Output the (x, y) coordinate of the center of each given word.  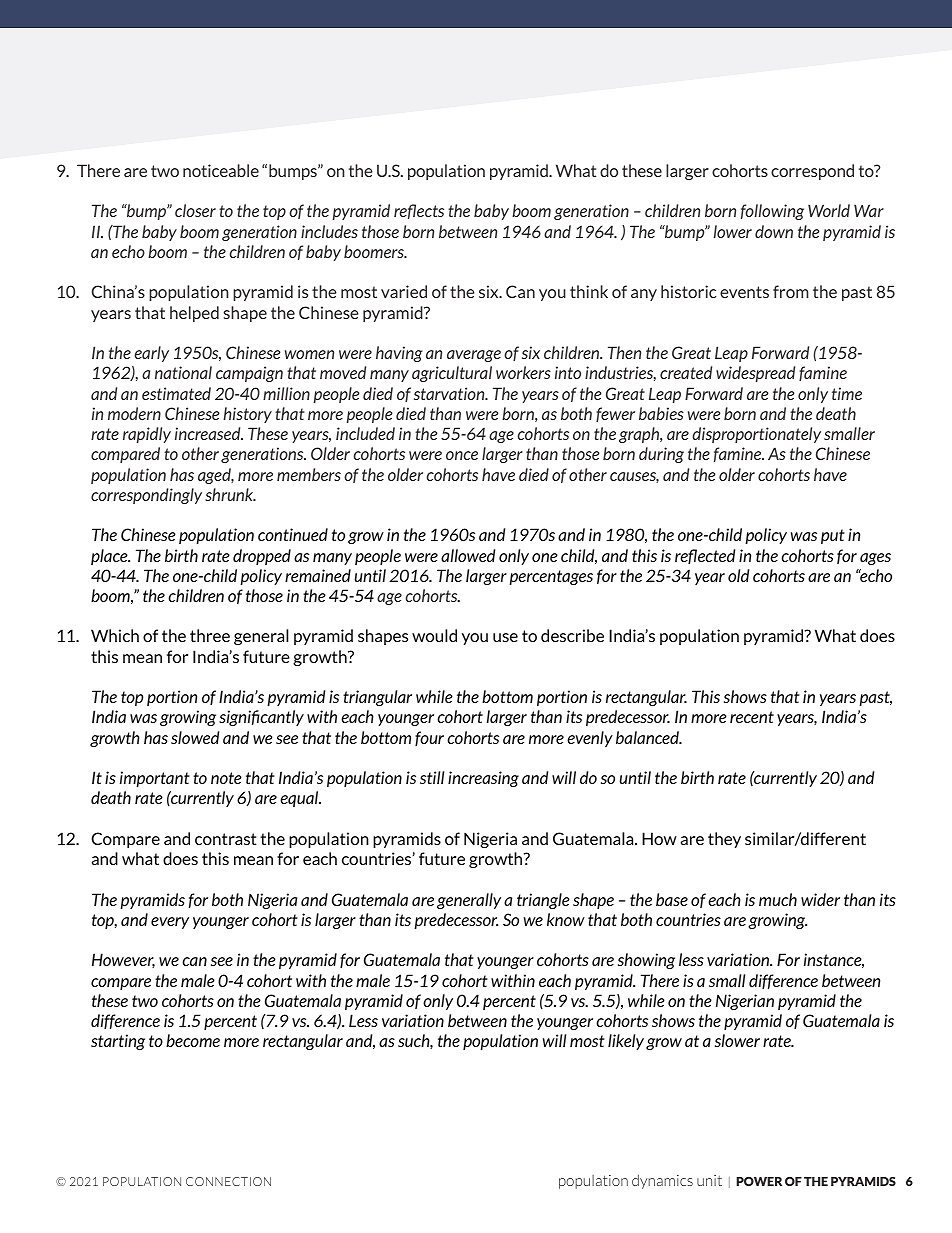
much (778, 899)
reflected (705, 556)
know (566, 919)
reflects (419, 211)
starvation (450, 393)
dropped (262, 557)
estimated (176, 393)
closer (195, 210)
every (170, 923)
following (772, 212)
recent (752, 717)
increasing (483, 779)
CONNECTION (228, 1181)
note (226, 778)
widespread (755, 374)
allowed (468, 555)
